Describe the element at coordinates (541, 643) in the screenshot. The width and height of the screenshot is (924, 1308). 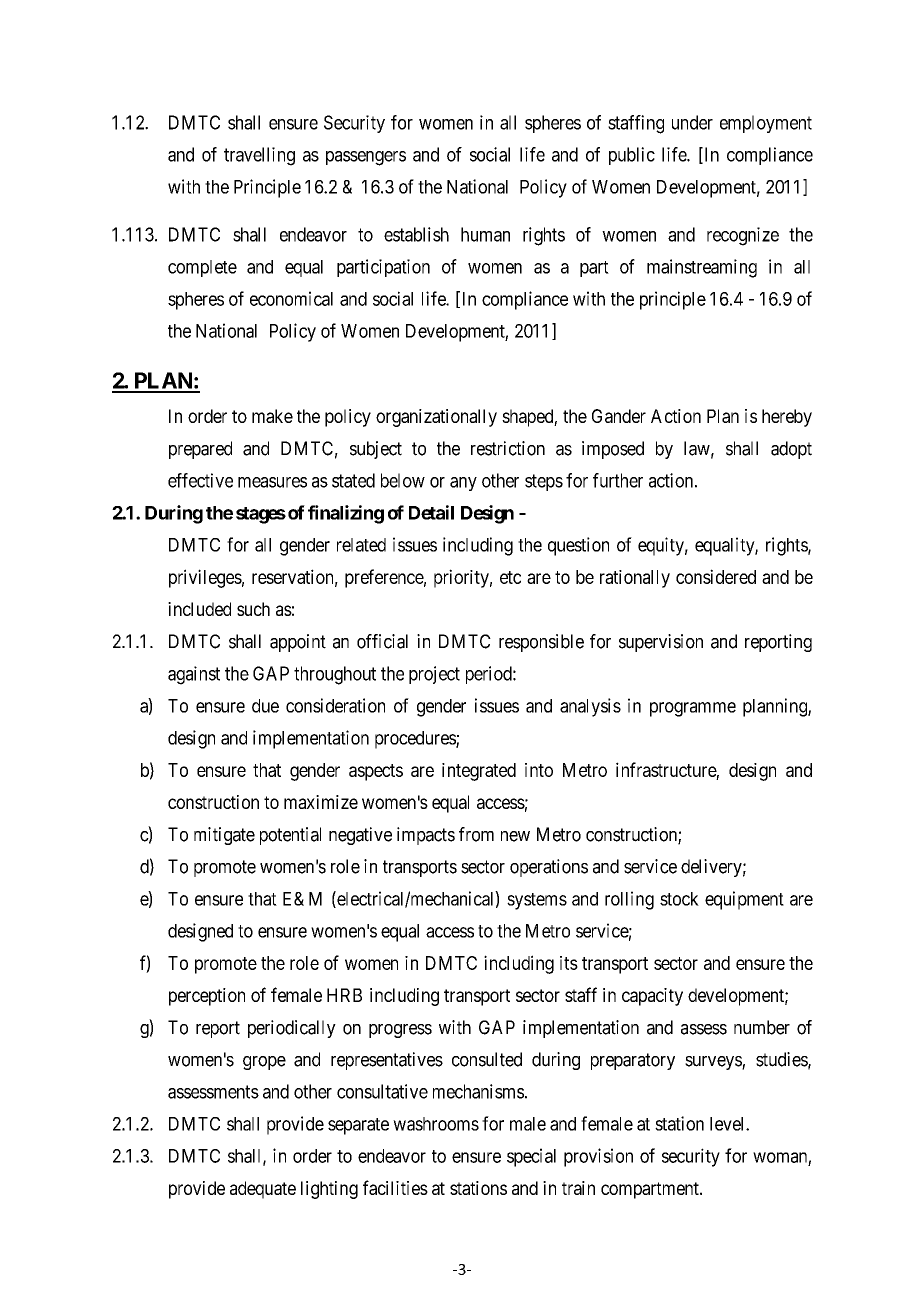
I see `responsible` at that location.
